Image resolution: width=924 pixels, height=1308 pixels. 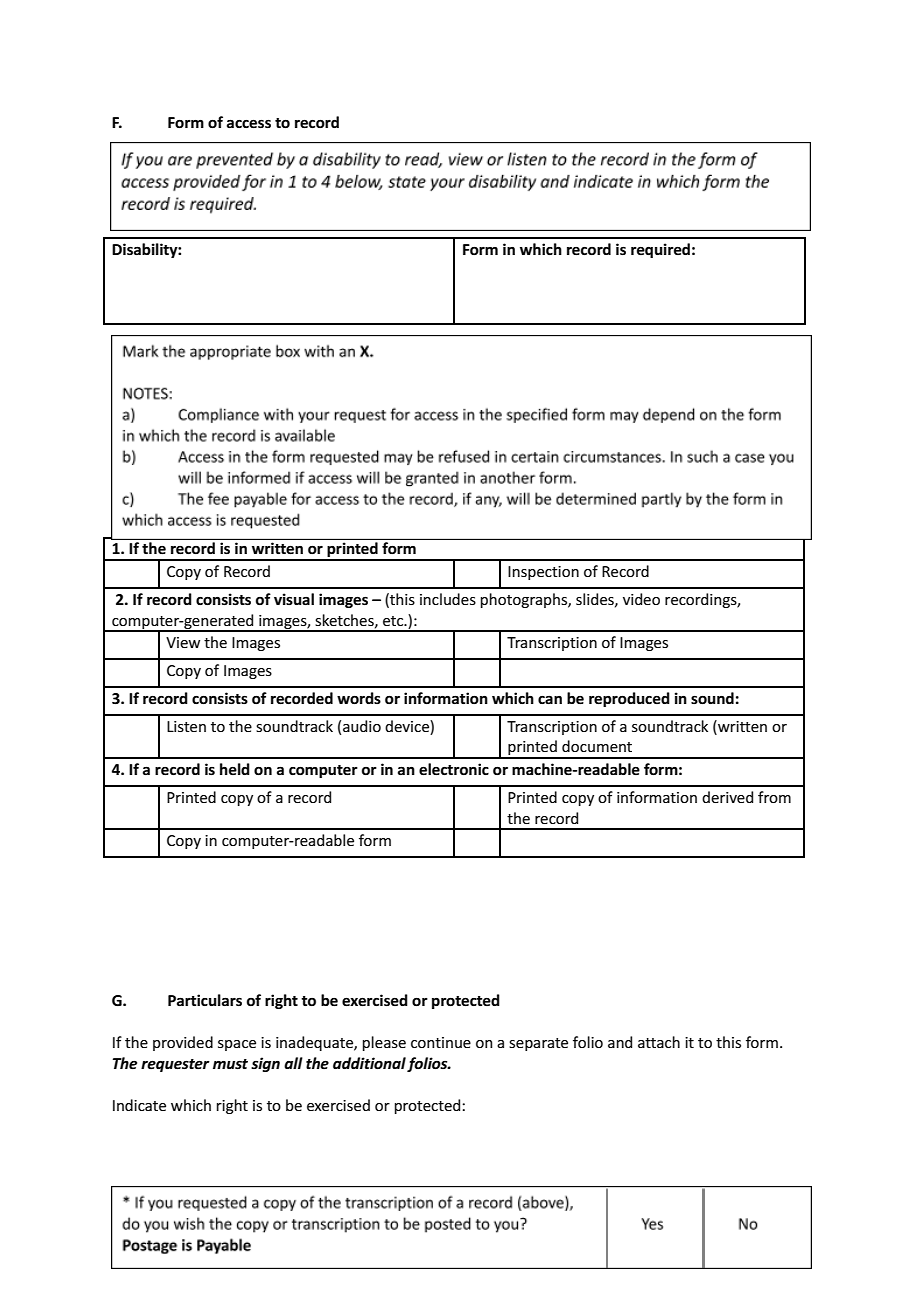 I want to click on held, so click(x=235, y=769).
